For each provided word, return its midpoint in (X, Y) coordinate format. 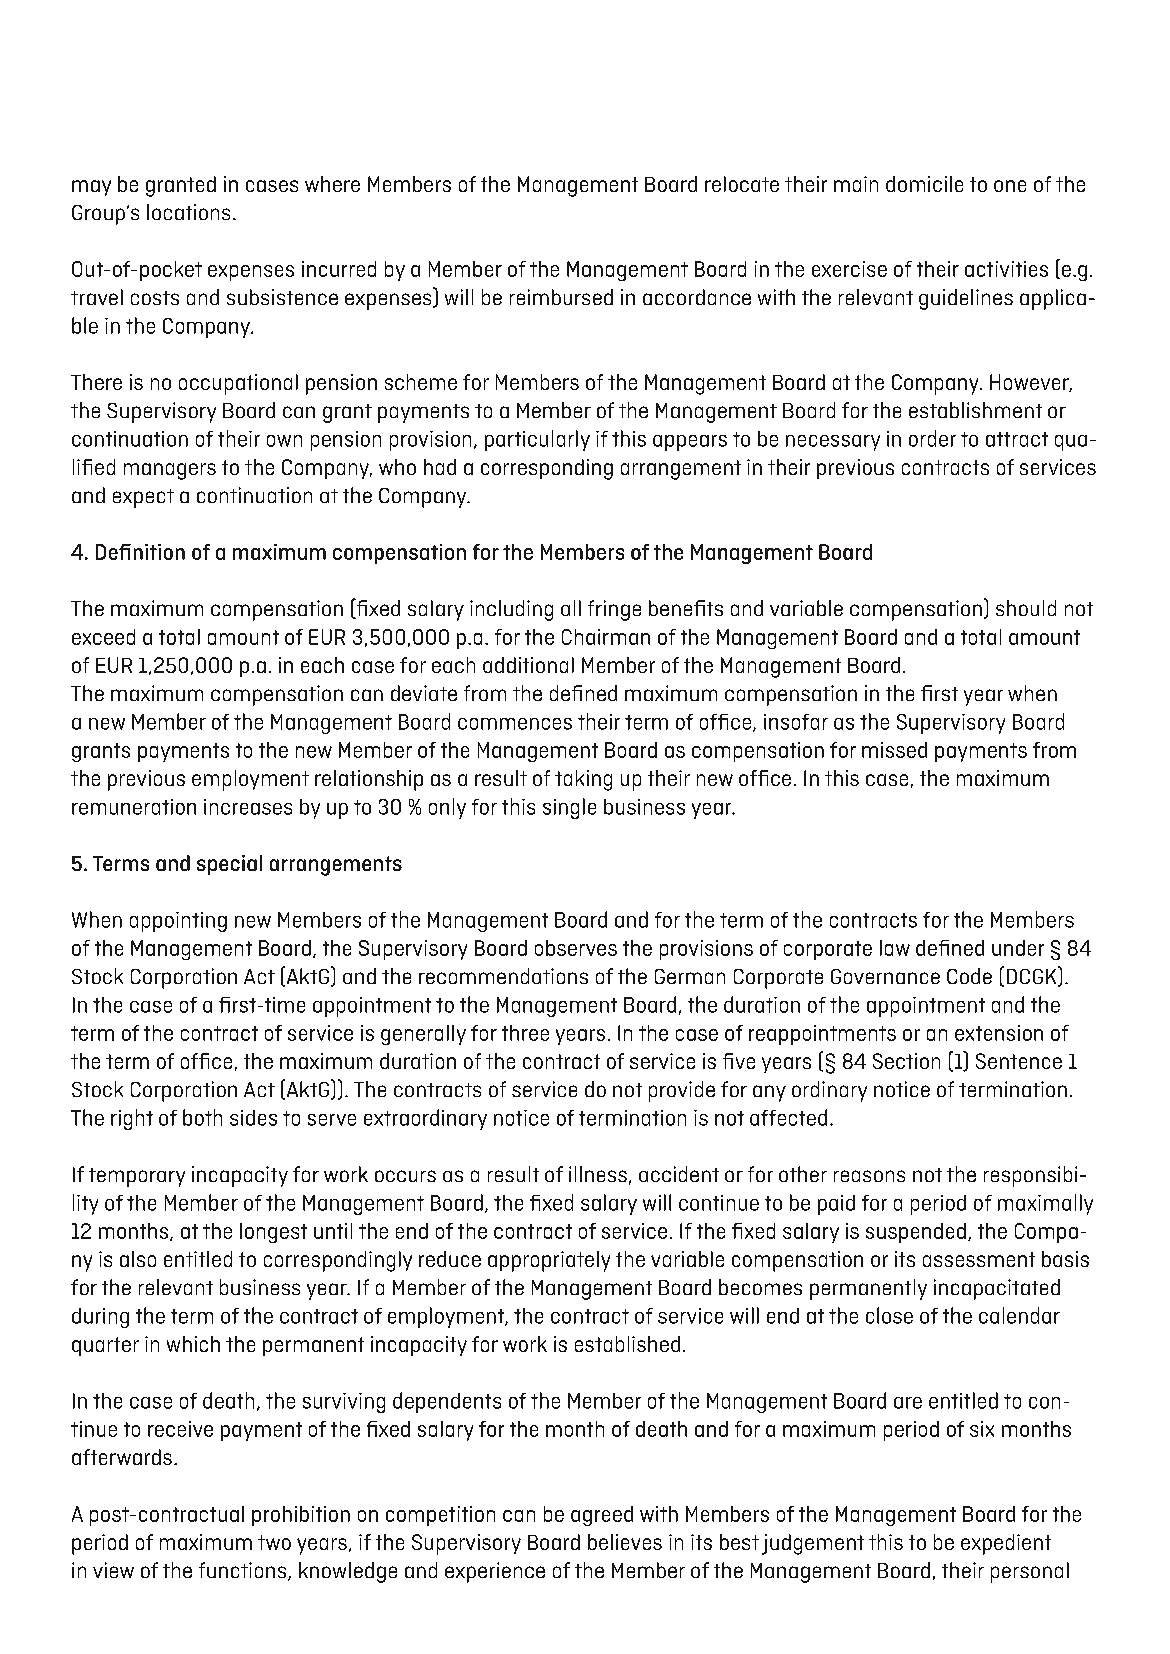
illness (598, 1174)
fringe (614, 610)
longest (273, 1233)
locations (188, 212)
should (1026, 608)
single (569, 808)
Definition (140, 552)
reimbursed (561, 297)
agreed (602, 1516)
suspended (916, 1233)
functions (244, 1571)
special (229, 865)
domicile (924, 184)
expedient (1006, 1544)
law (895, 948)
